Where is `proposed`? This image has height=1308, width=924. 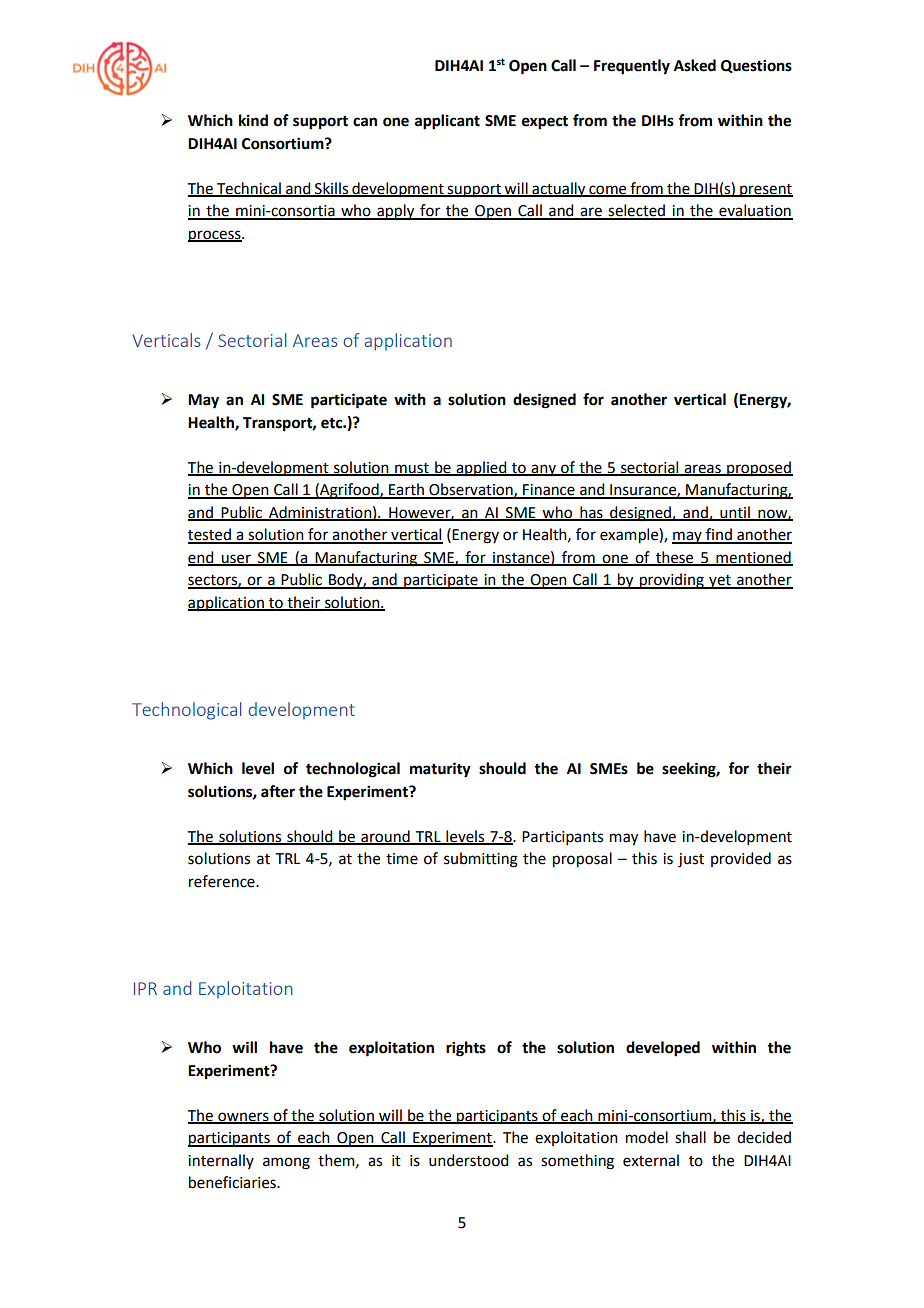
proposed is located at coordinates (759, 469).
